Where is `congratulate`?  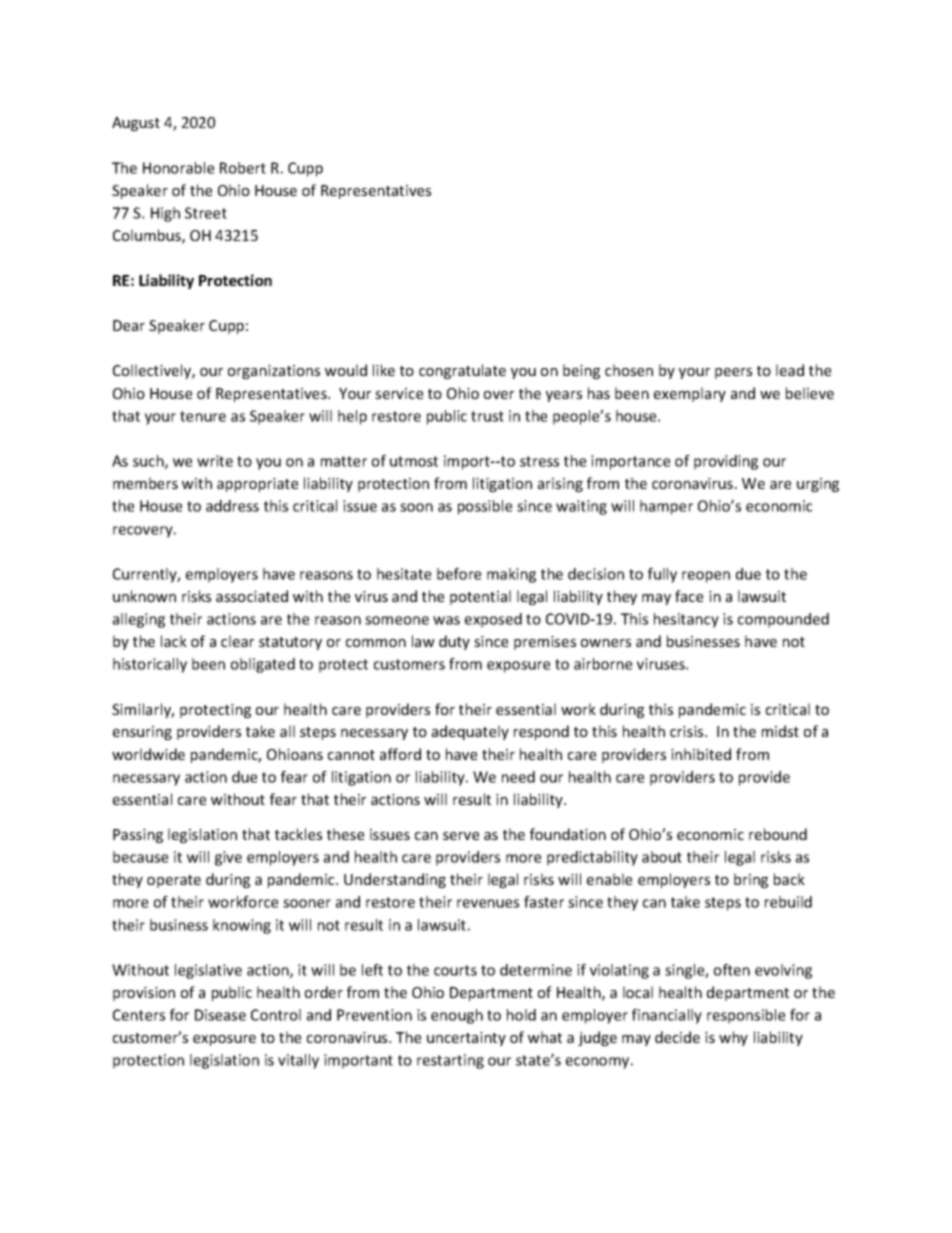 congratulate is located at coordinates (462, 371).
